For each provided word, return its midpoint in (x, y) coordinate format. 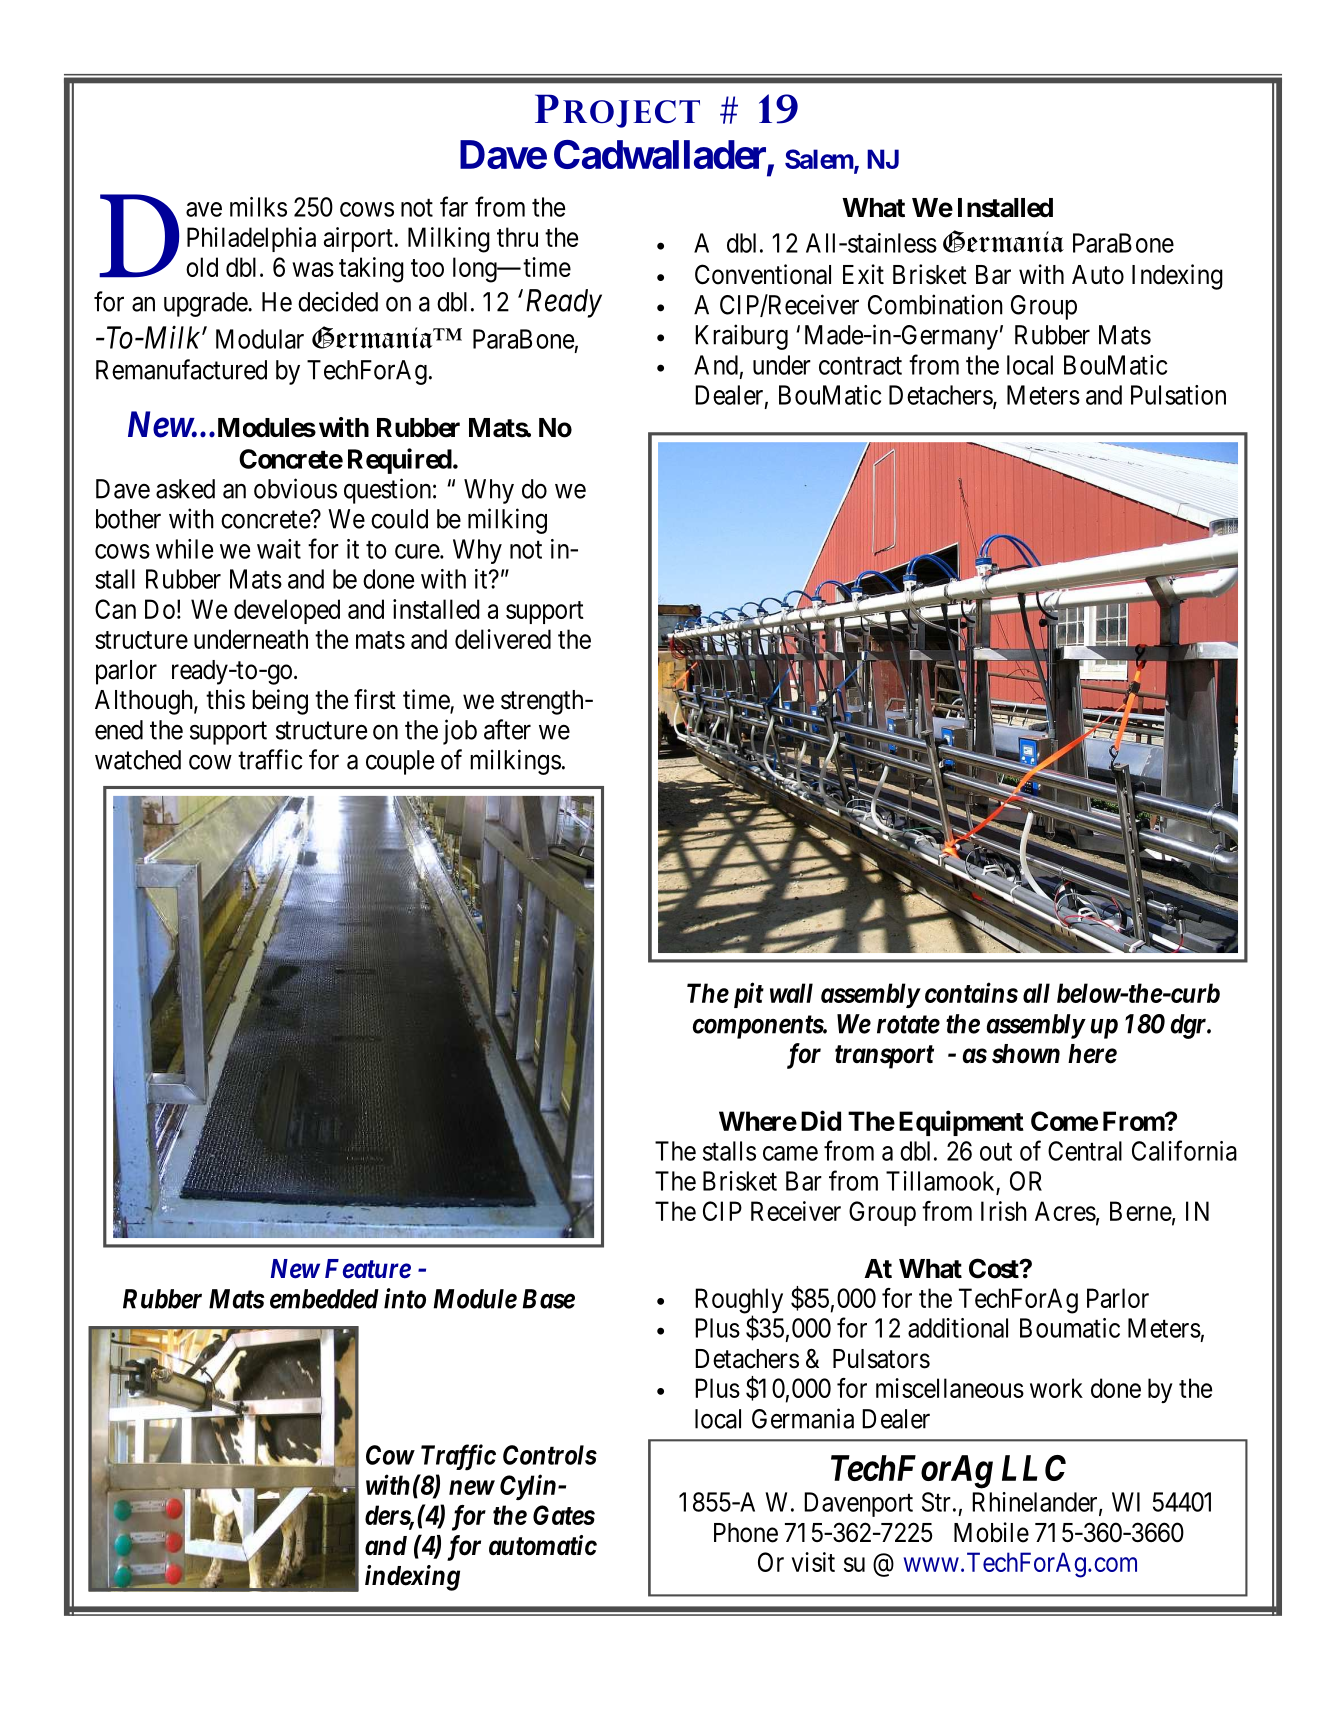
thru (517, 237)
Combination (935, 304)
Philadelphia (251, 239)
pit (749, 995)
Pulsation (1178, 395)
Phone (746, 1533)
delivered (503, 639)
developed (287, 611)
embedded (324, 1299)
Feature (368, 1269)
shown (1026, 1054)
